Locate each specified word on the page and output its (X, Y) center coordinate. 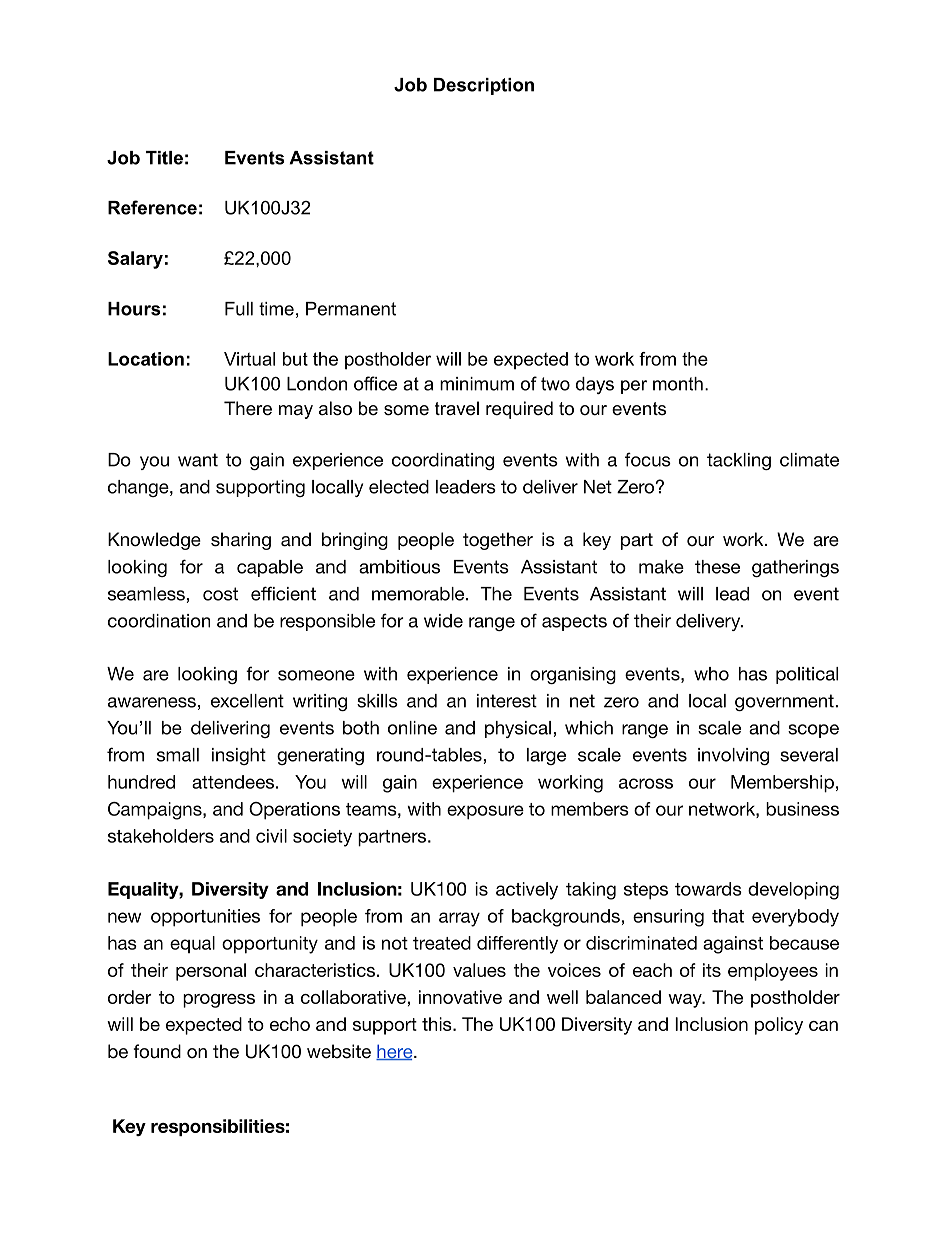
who (711, 674)
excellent (247, 701)
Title (164, 158)
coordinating (443, 461)
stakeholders (161, 836)
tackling (739, 461)
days (595, 385)
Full (239, 309)
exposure (485, 812)
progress (219, 1001)
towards (708, 889)
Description (484, 86)
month (678, 384)
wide (443, 621)
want (198, 460)
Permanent (351, 309)
